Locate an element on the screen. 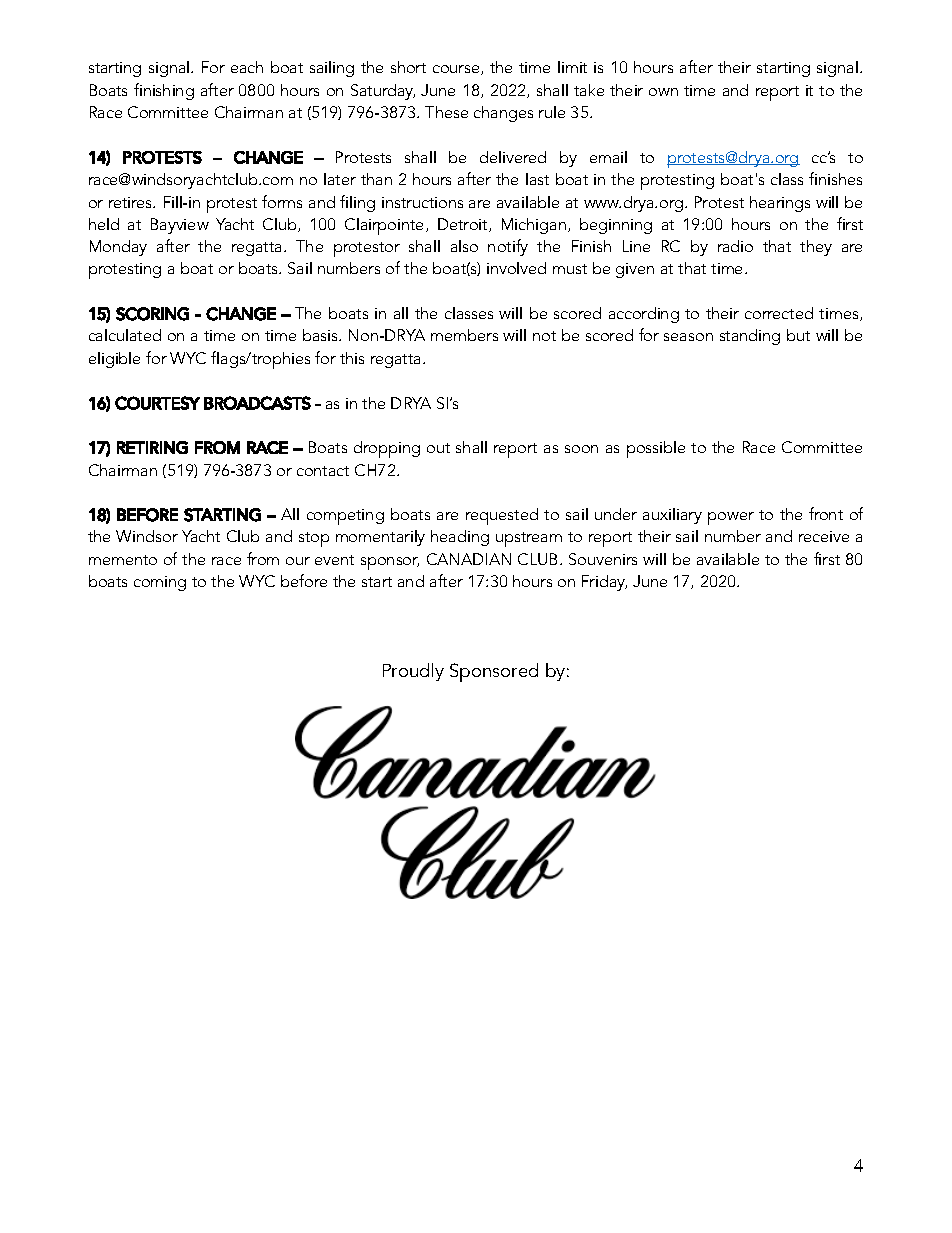  Detroit is located at coordinates (464, 225).
